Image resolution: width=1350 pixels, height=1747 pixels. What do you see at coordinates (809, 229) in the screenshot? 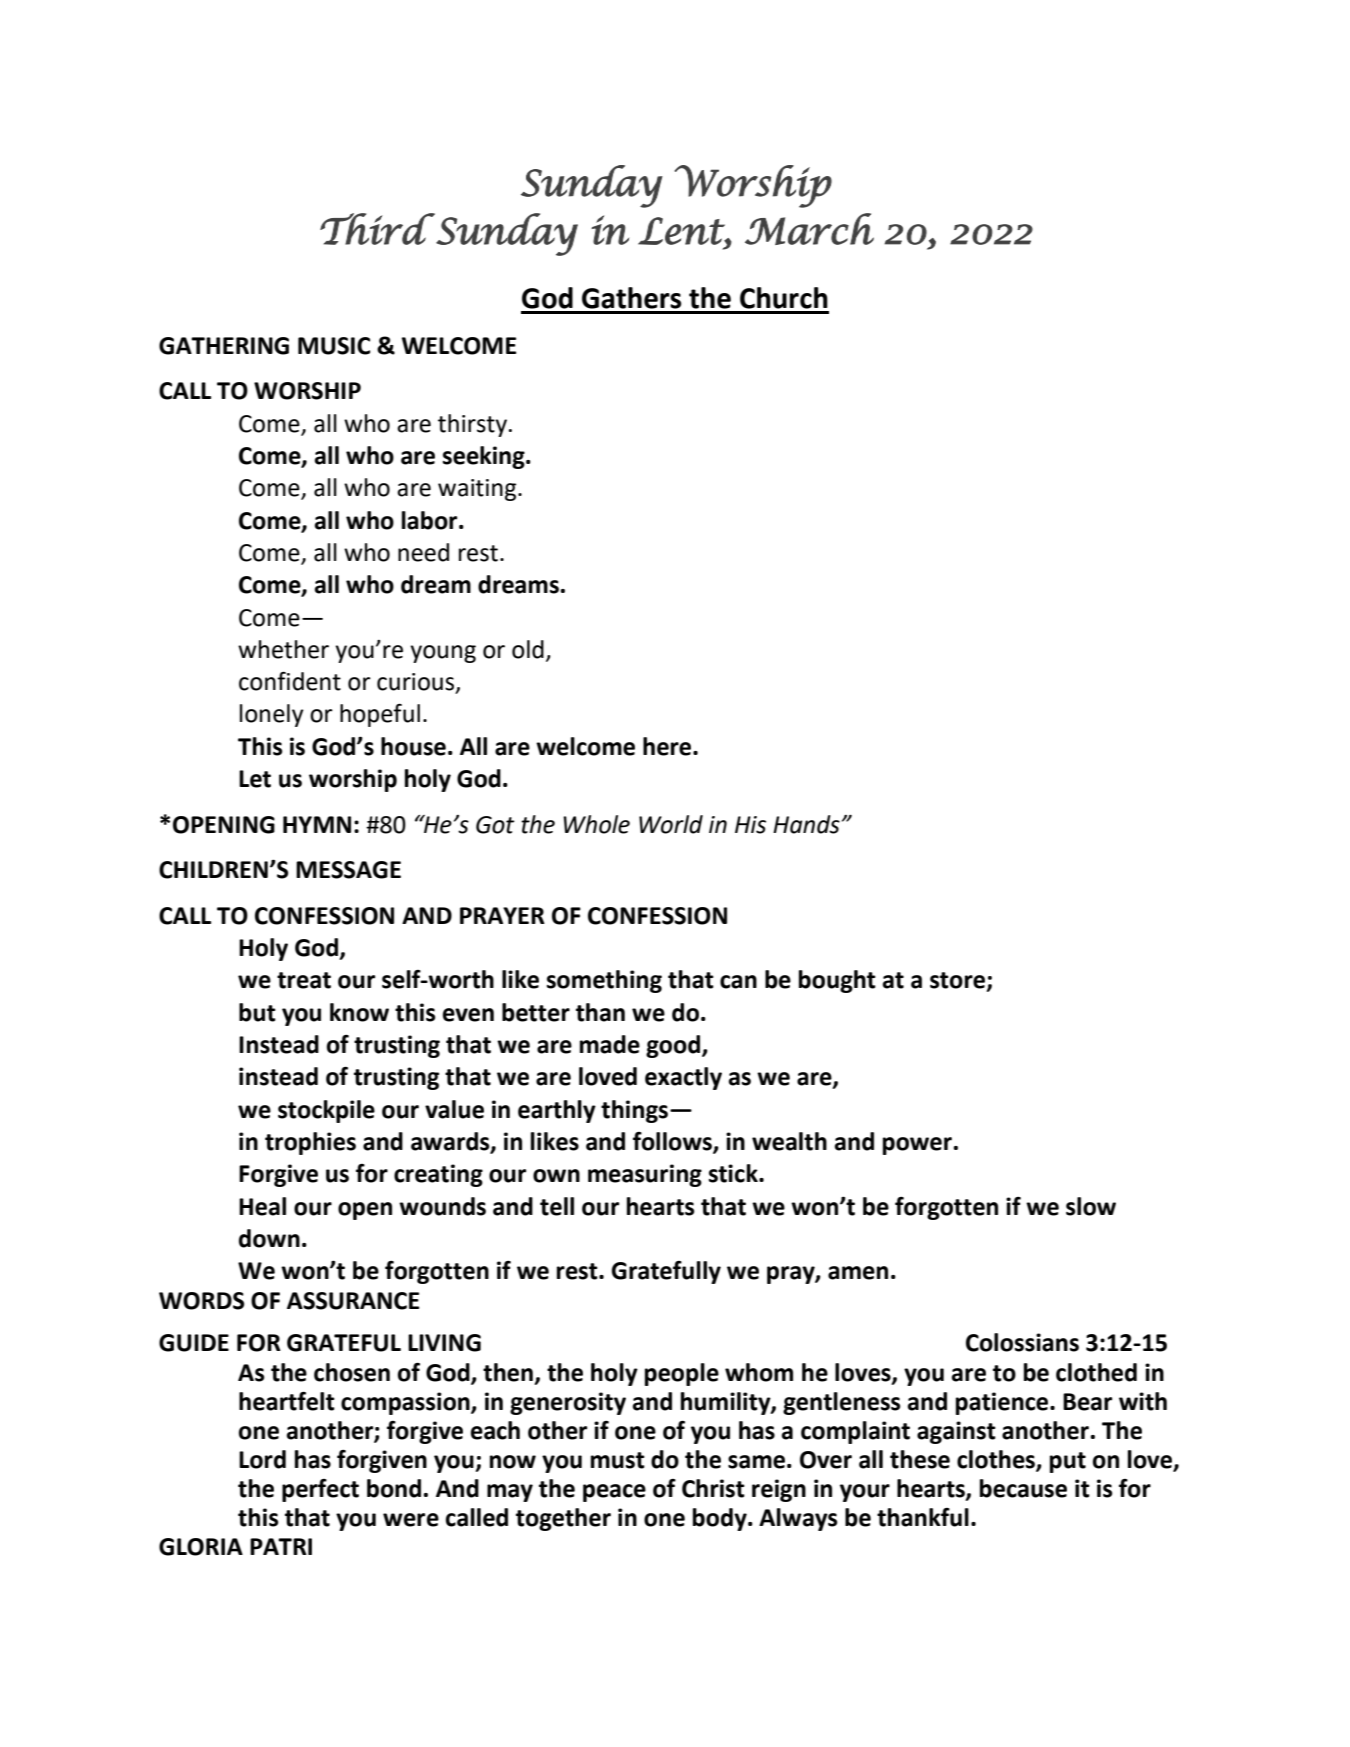
I see `March` at bounding box center [809, 229].
